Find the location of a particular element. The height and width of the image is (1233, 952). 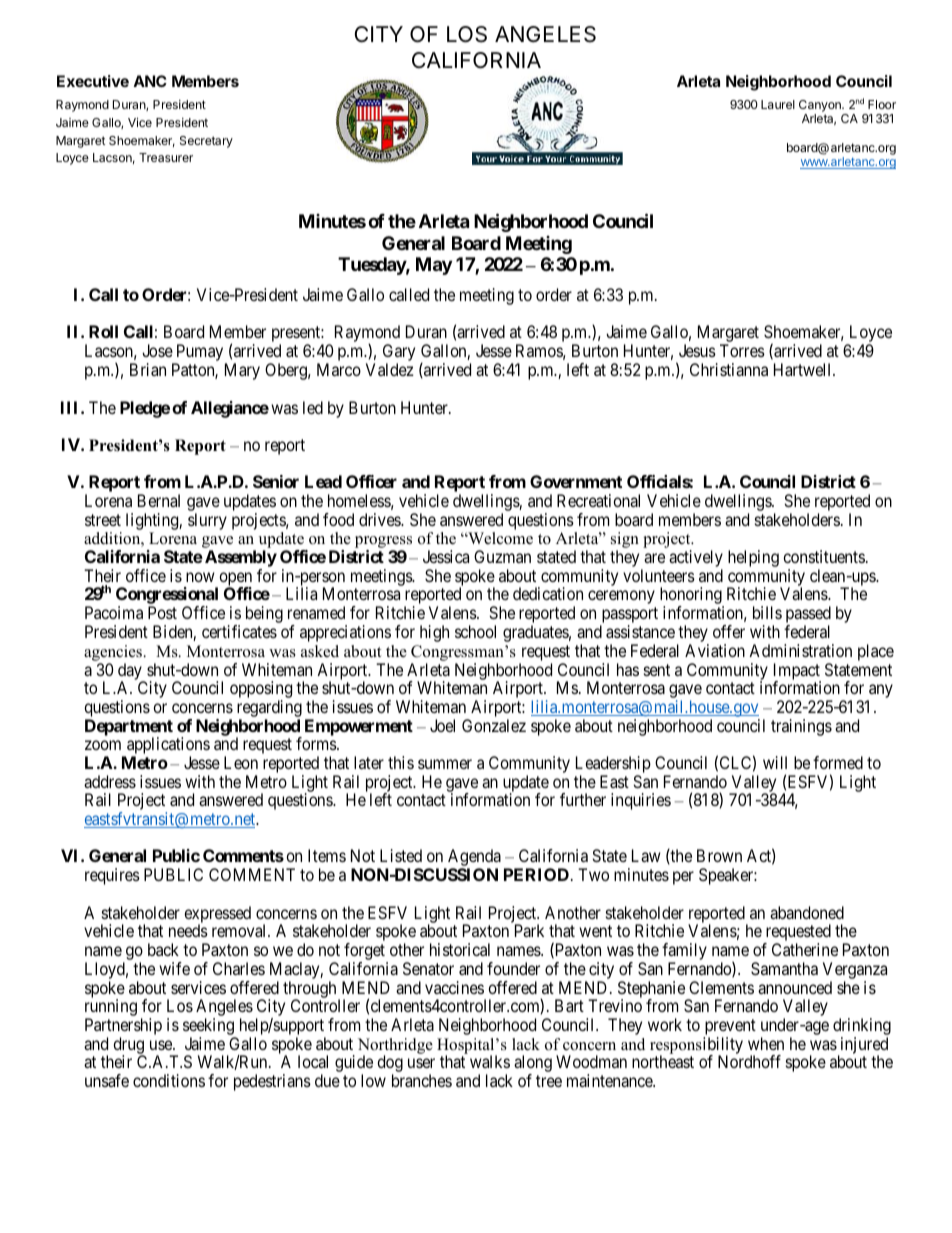

Congressional is located at coordinates (167, 597).
